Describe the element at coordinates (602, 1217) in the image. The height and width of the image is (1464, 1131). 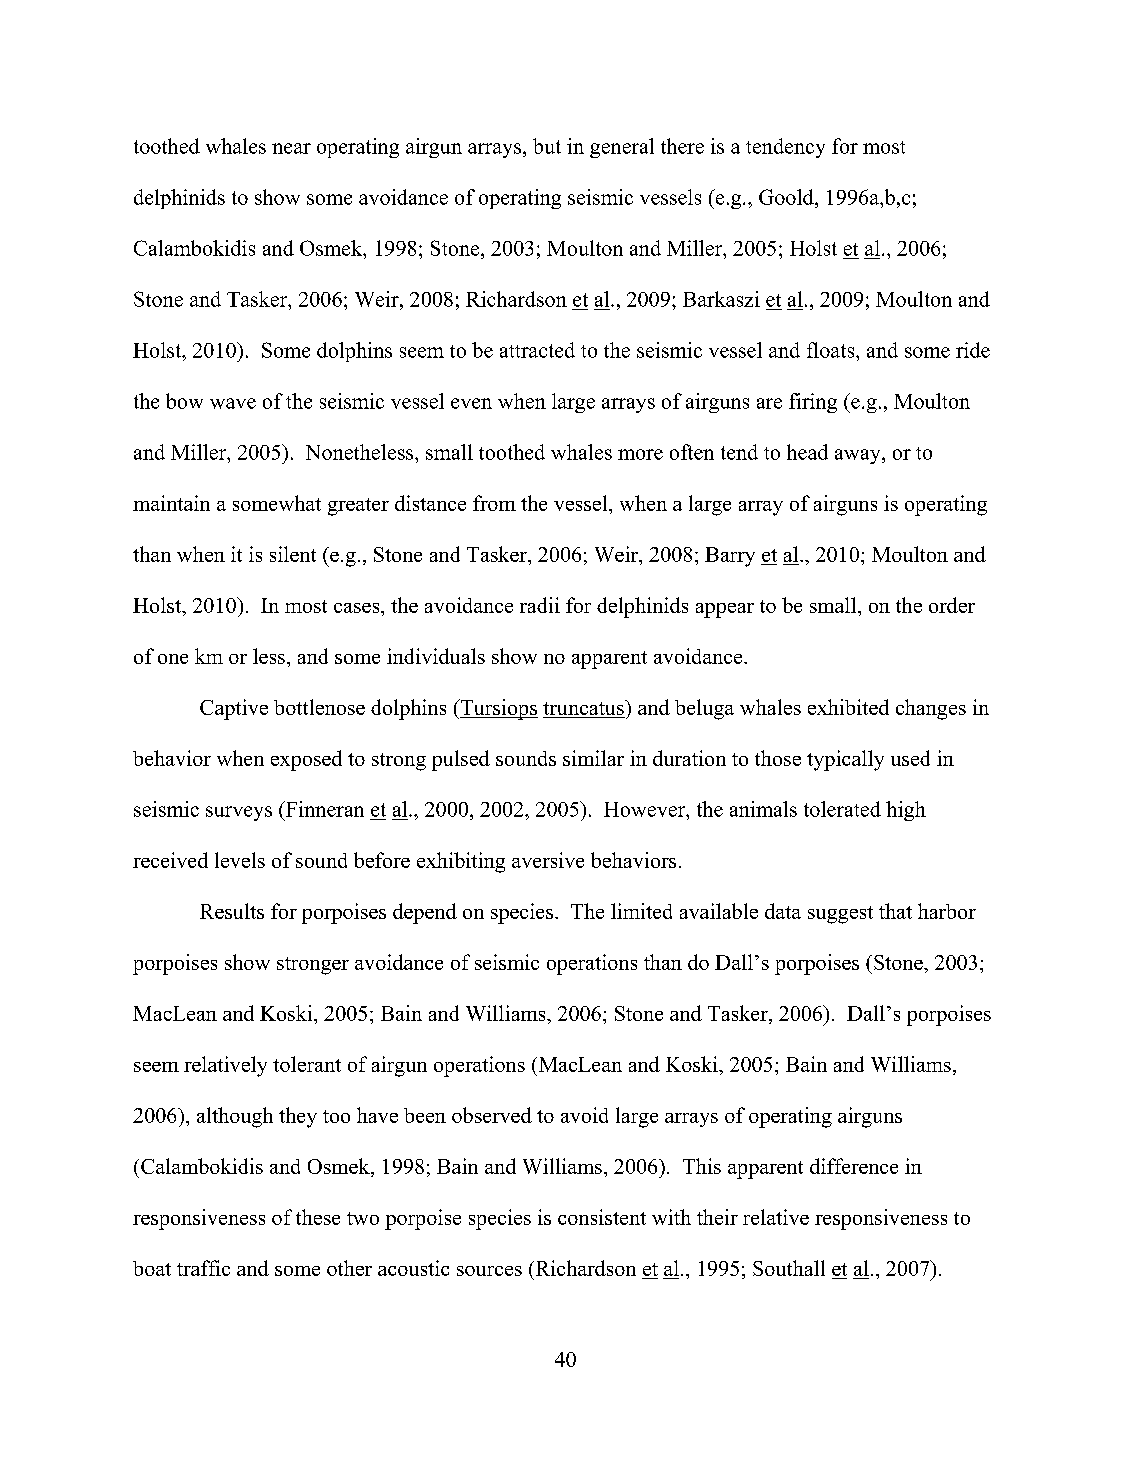
I see `consistent` at that location.
